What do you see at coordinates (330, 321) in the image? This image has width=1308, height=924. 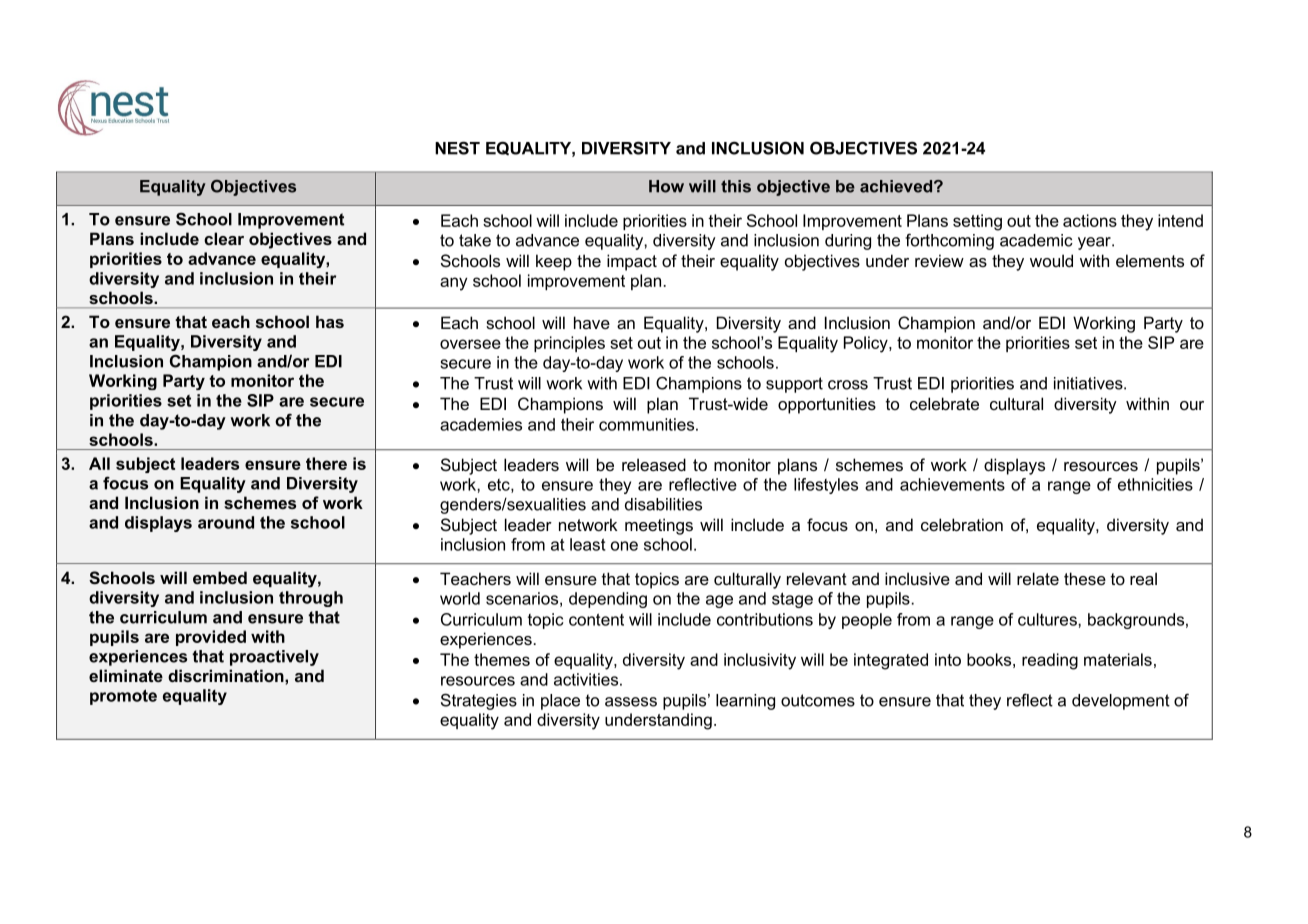 I see `has` at bounding box center [330, 321].
